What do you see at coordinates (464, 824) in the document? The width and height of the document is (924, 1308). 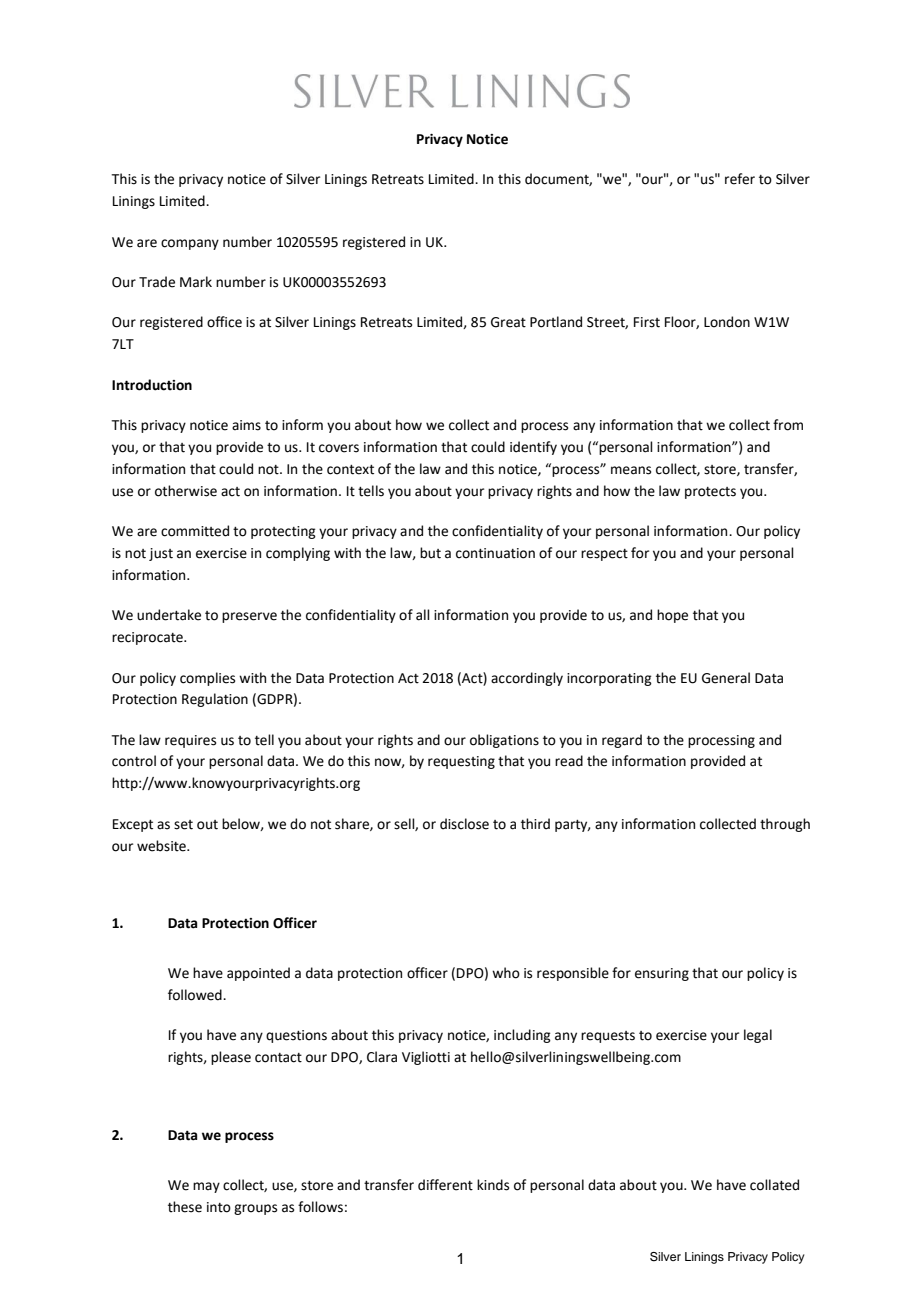 I see `disclose` at bounding box center [464, 824].
